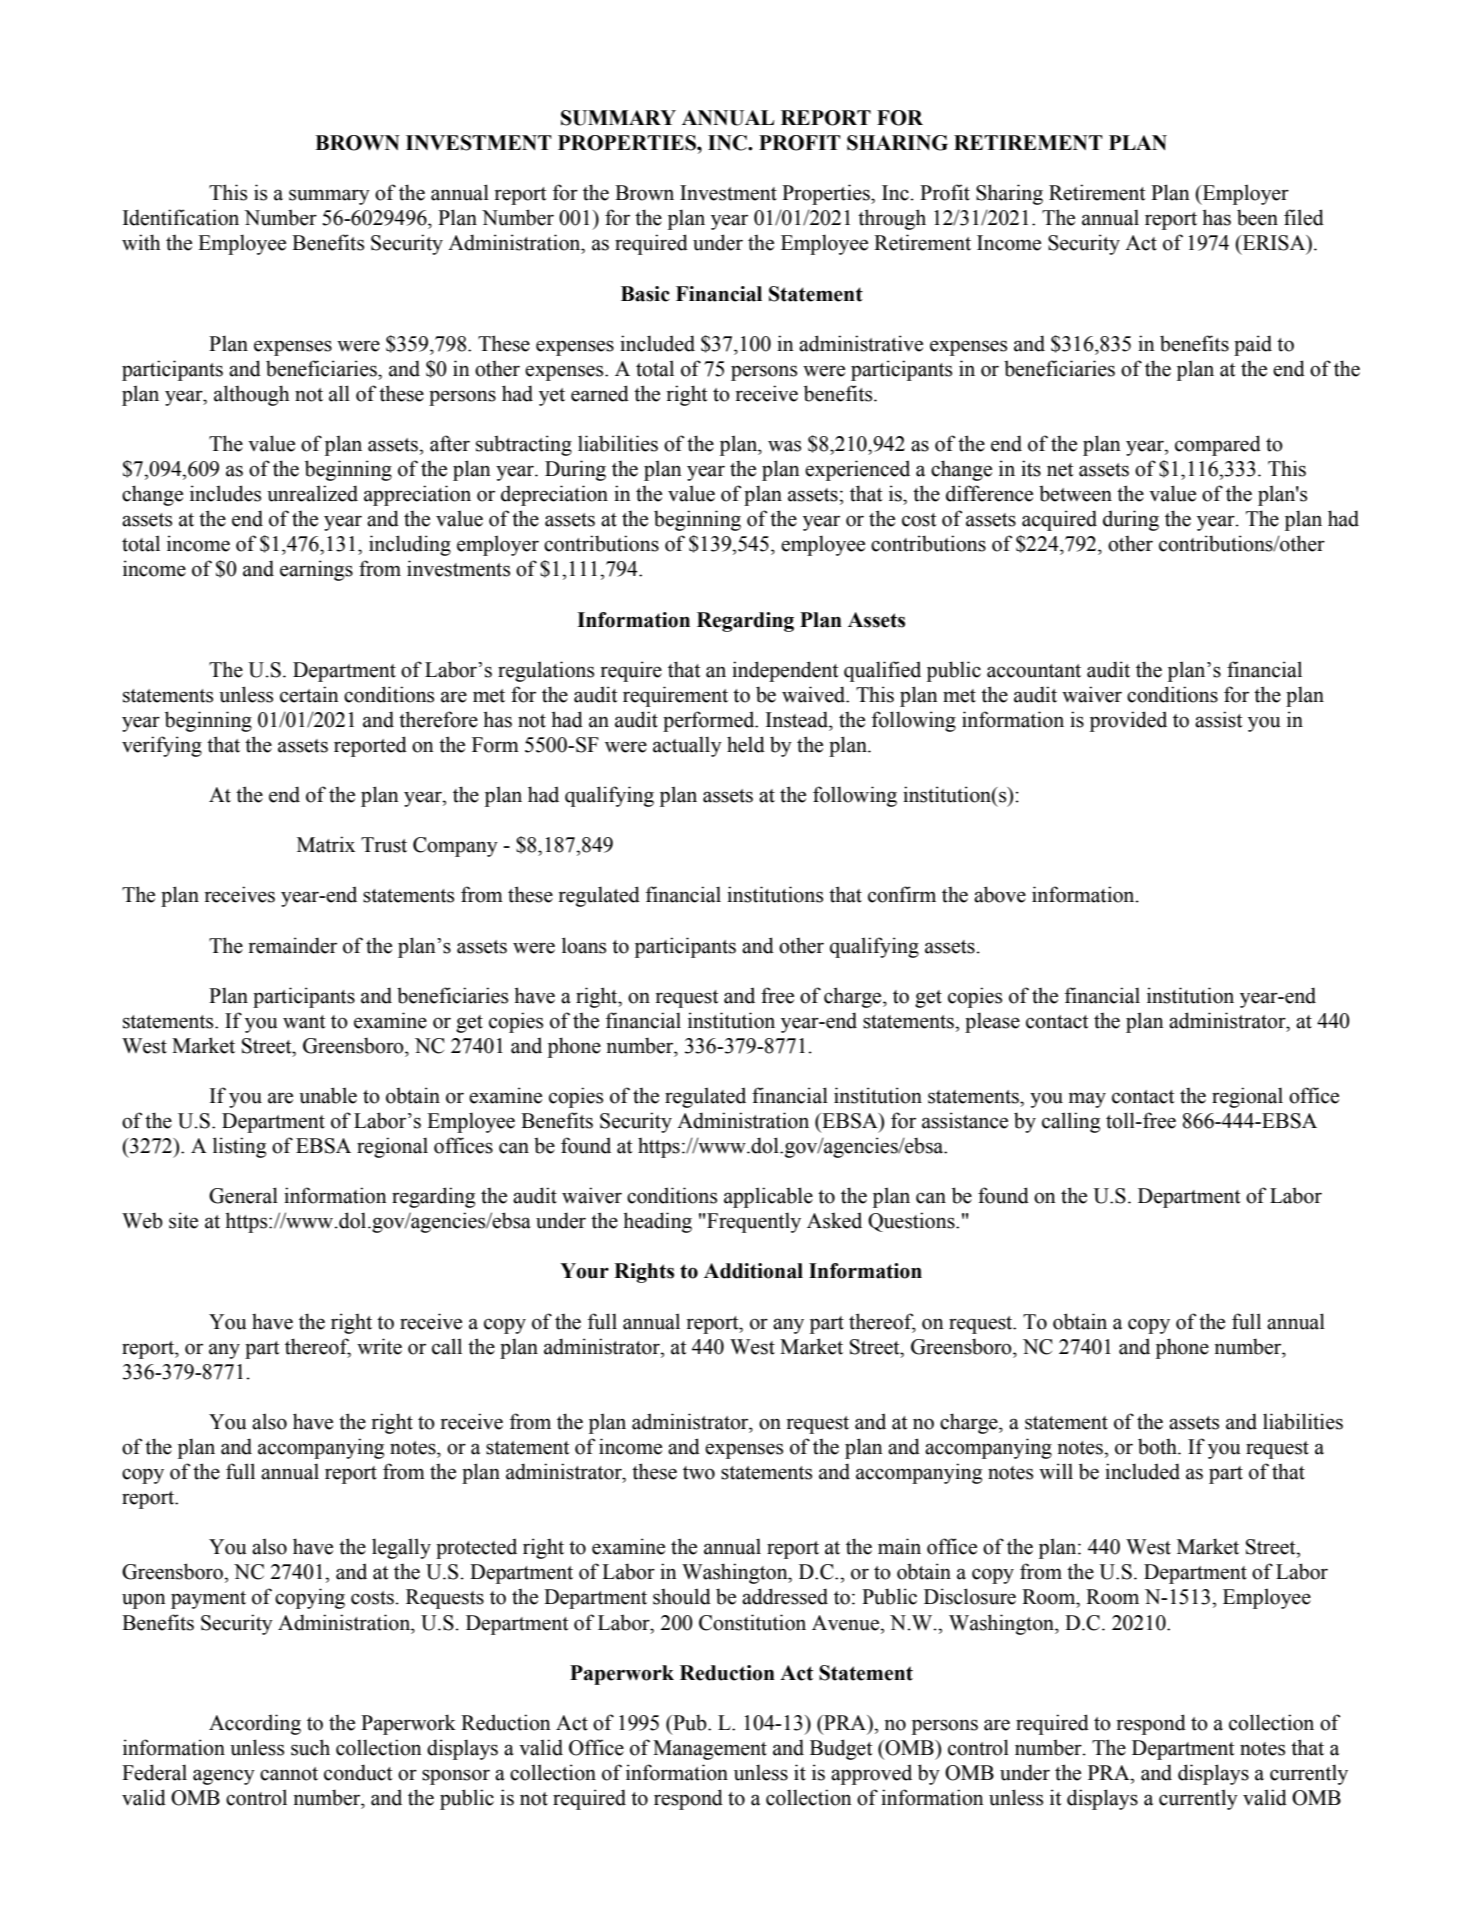  I want to click on ERISA, so click(1274, 244).
